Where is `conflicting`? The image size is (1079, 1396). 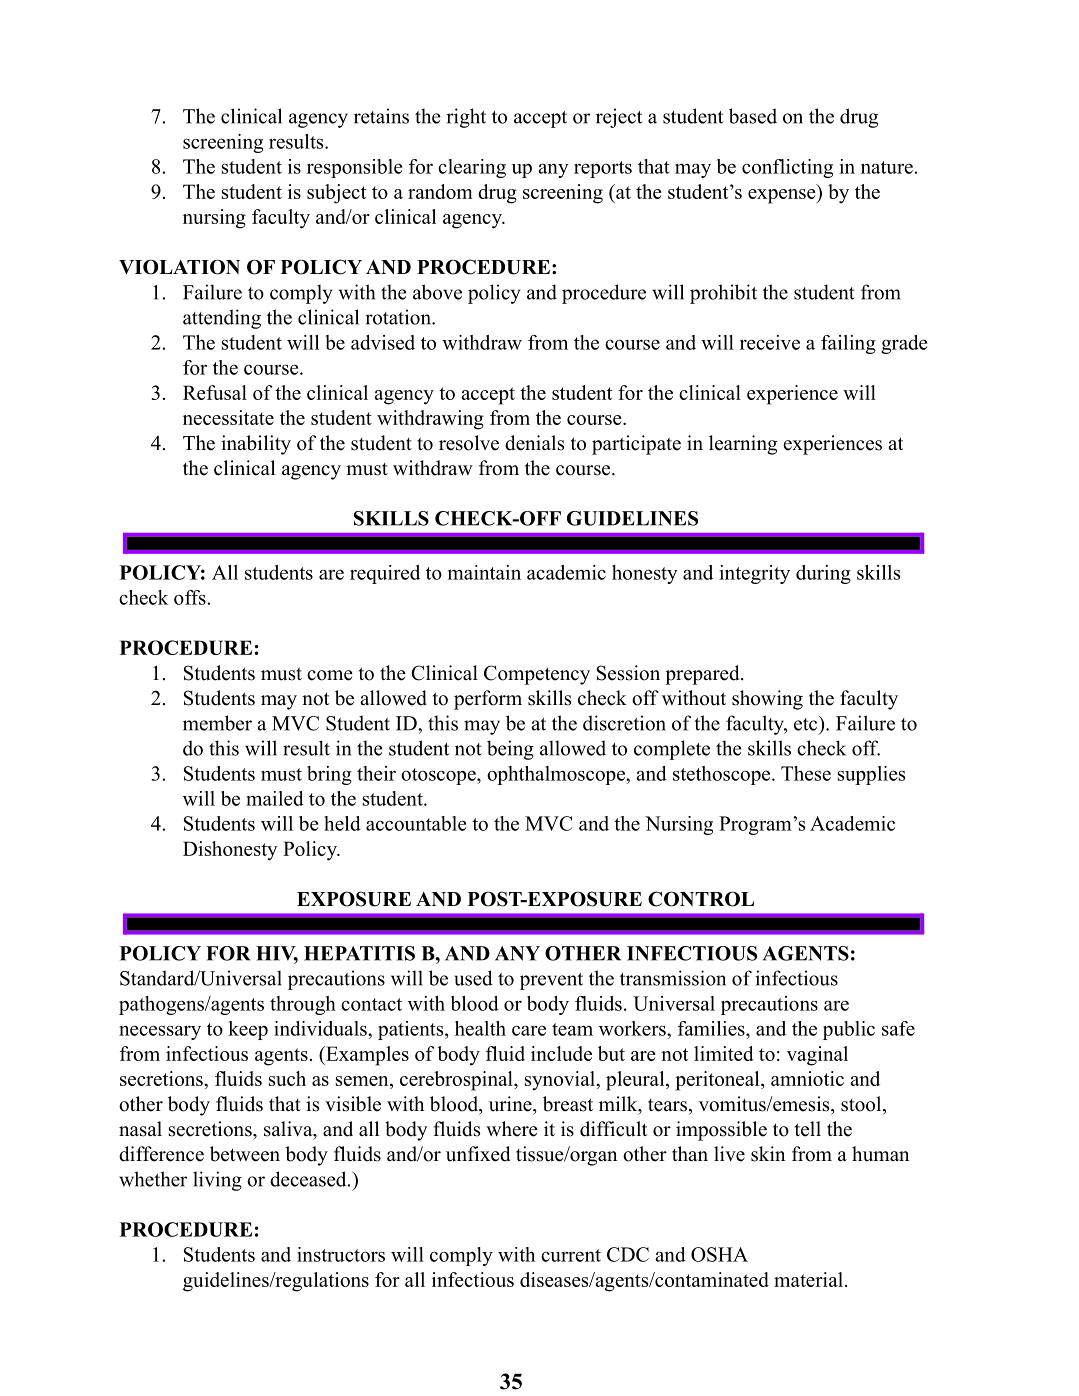
conflicting is located at coordinates (787, 168).
